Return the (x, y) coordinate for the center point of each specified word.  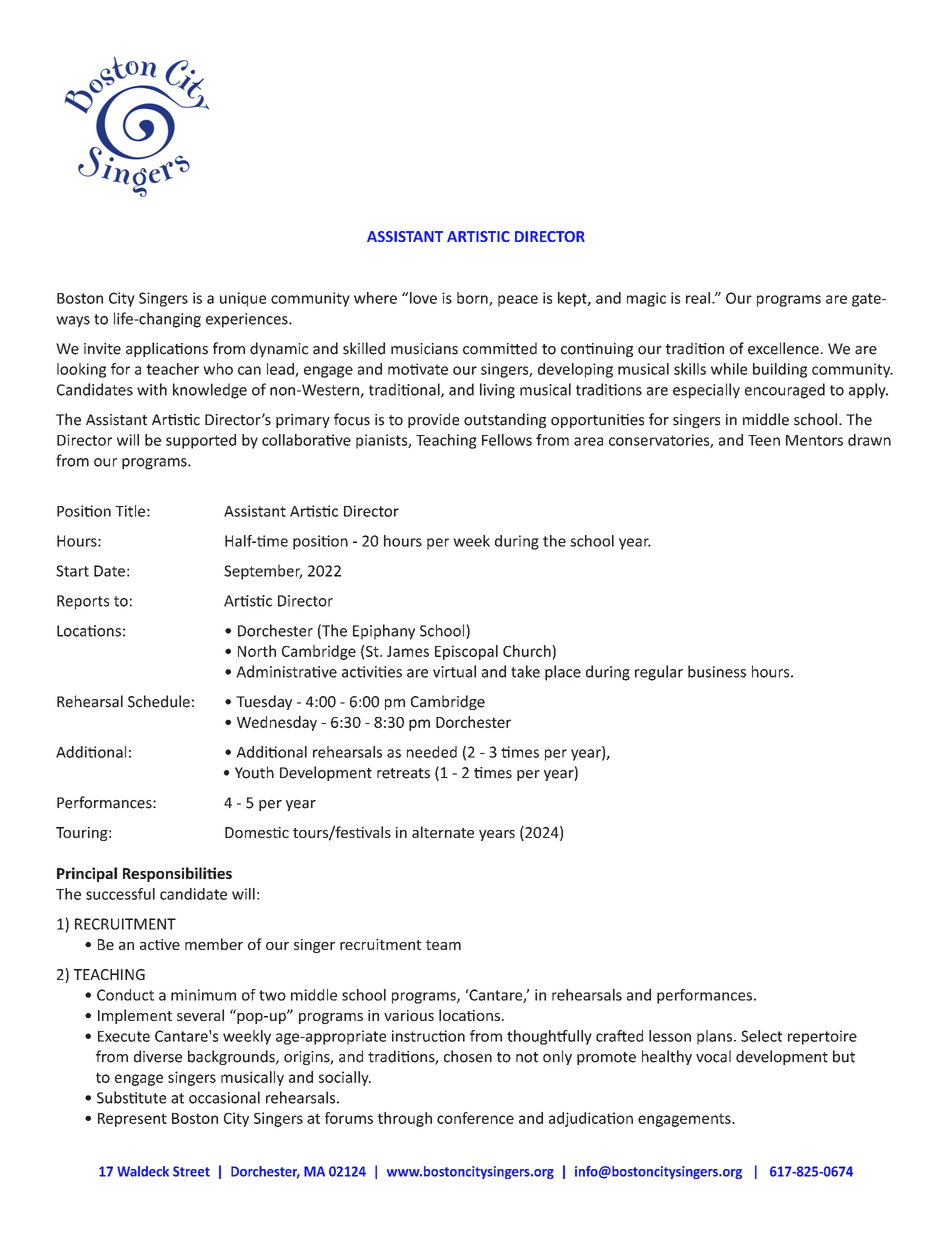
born (473, 299)
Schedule (159, 701)
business (717, 671)
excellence (783, 348)
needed (432, 752)
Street (191, 1171)
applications (167, 349)
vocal (713, 1056)
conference (475, 1118)
